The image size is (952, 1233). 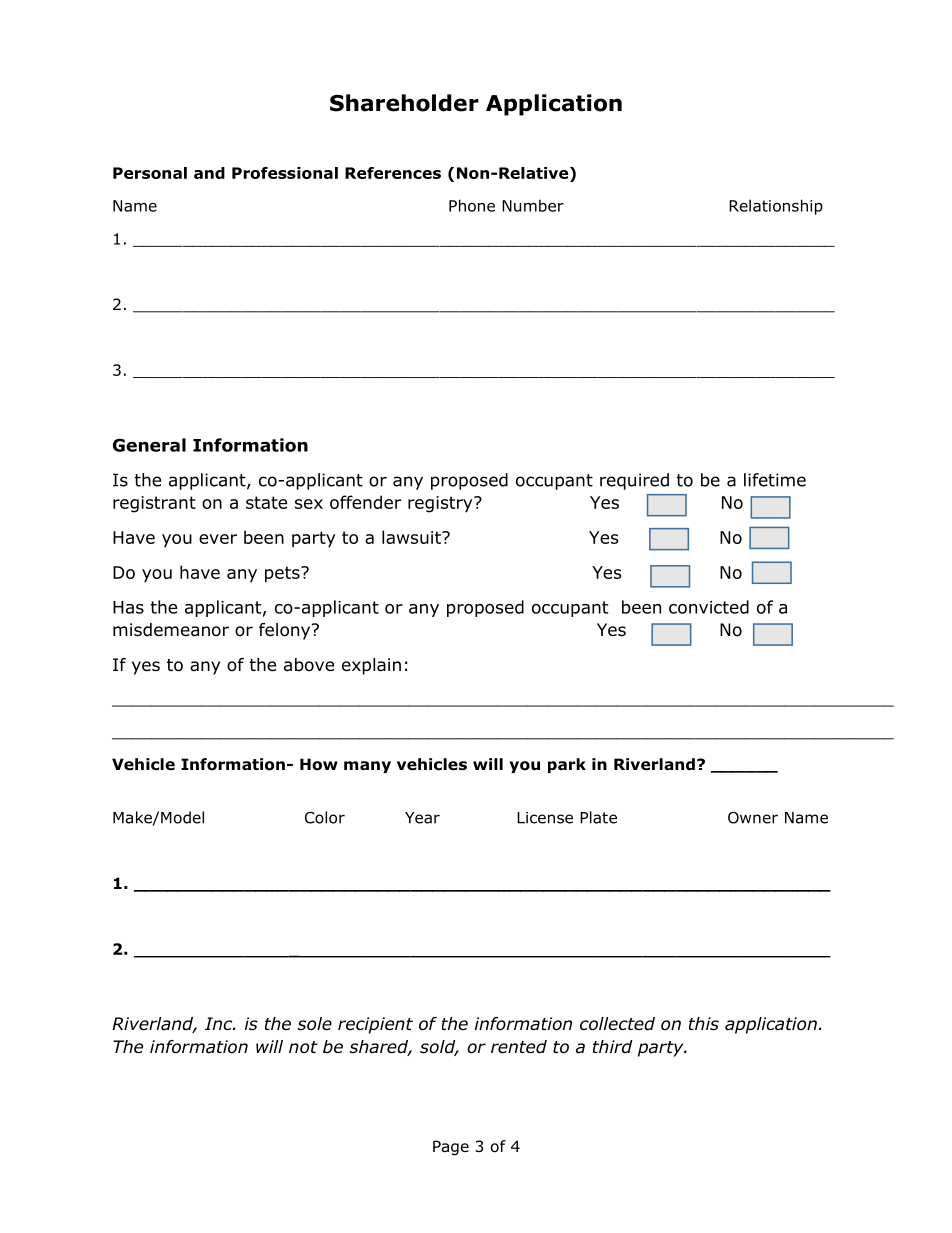 What do you see at coordinates (451, 1147) in the document?
I see `Page` at bounding box center [451, 1147].
